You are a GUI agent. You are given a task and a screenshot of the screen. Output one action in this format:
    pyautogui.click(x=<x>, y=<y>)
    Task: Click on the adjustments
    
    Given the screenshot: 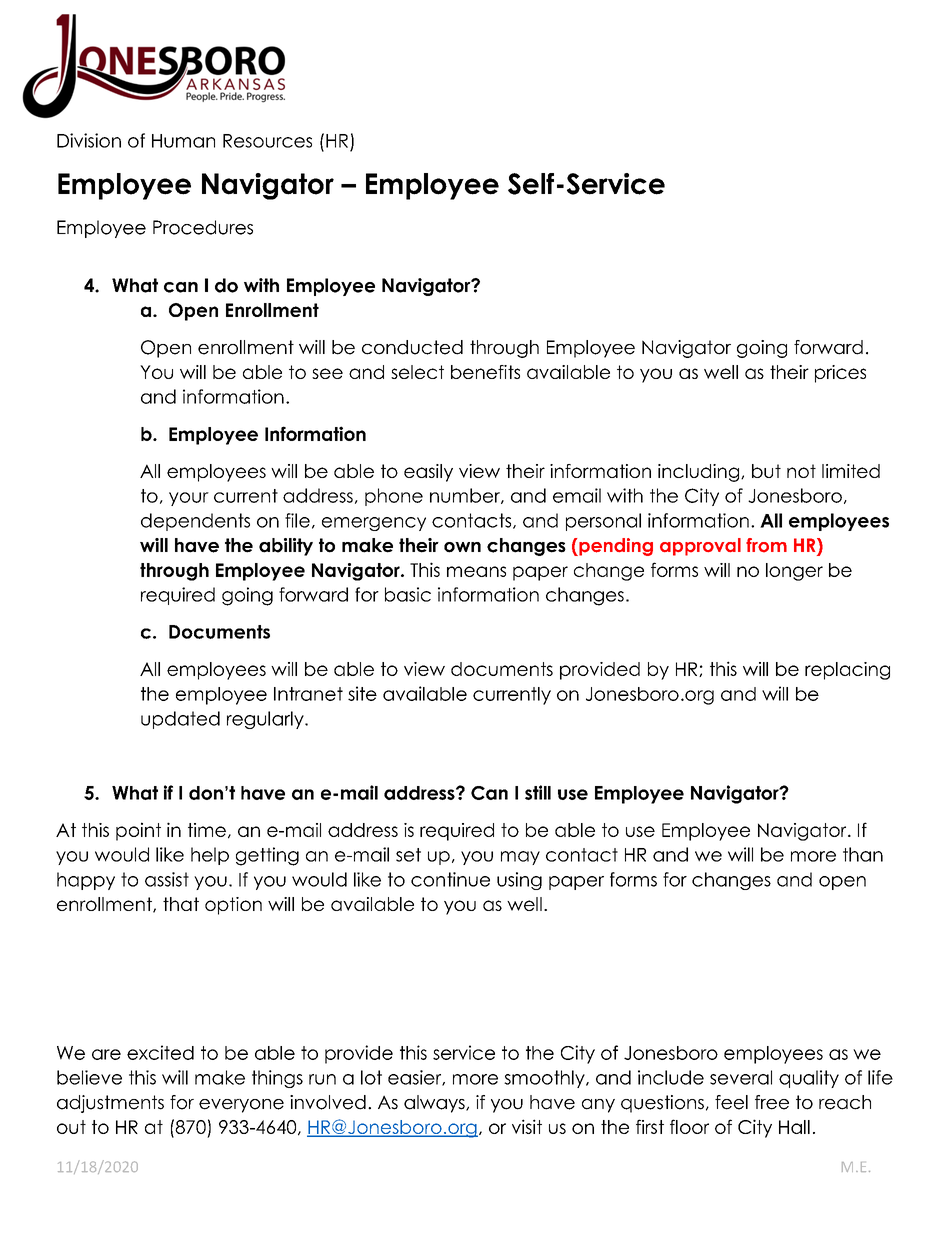 What is the action you would take?
    pyautogui.click(x=110, y=1104)
